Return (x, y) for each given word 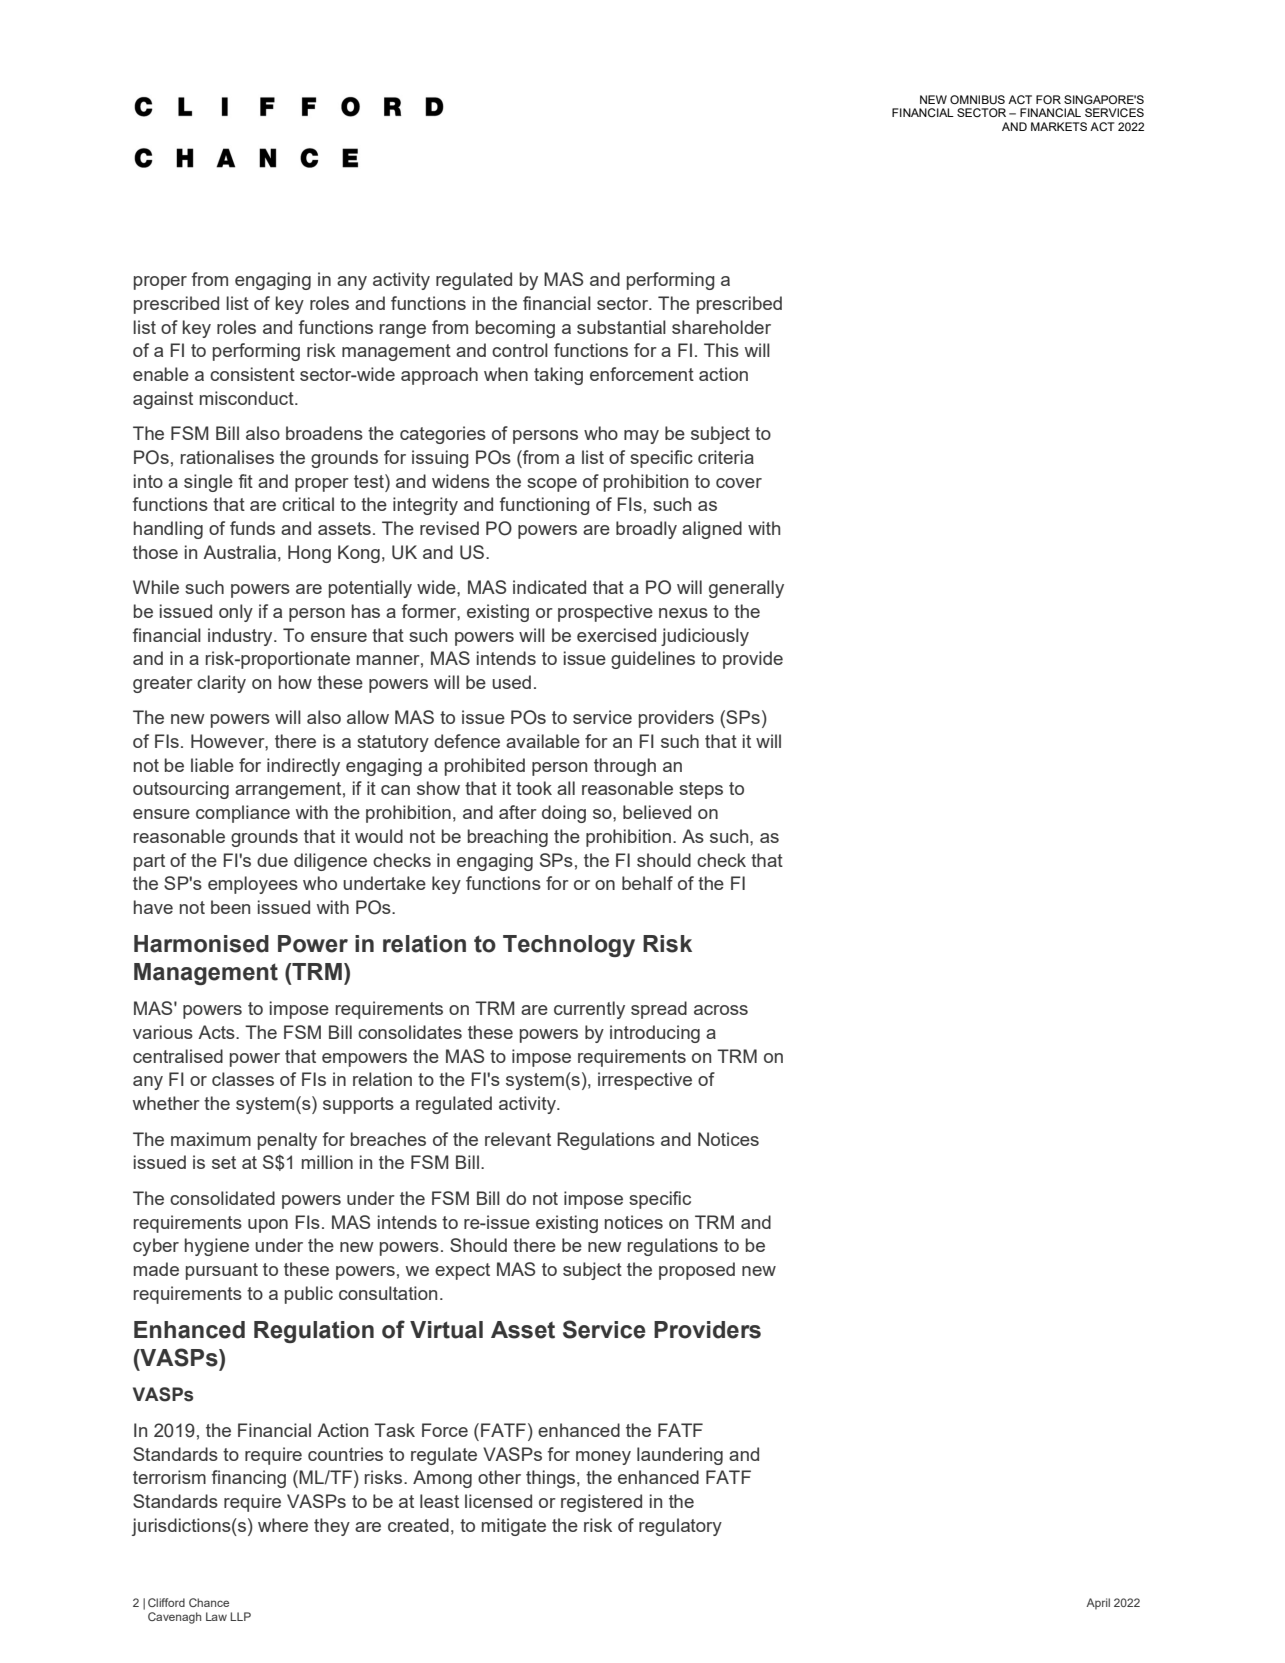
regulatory (680, 1527)
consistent (252, 374)
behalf (647, 883)
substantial (621, 327)
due (272, 860)
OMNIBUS (977, 99)
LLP (240, 1616)
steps (701, 790)
